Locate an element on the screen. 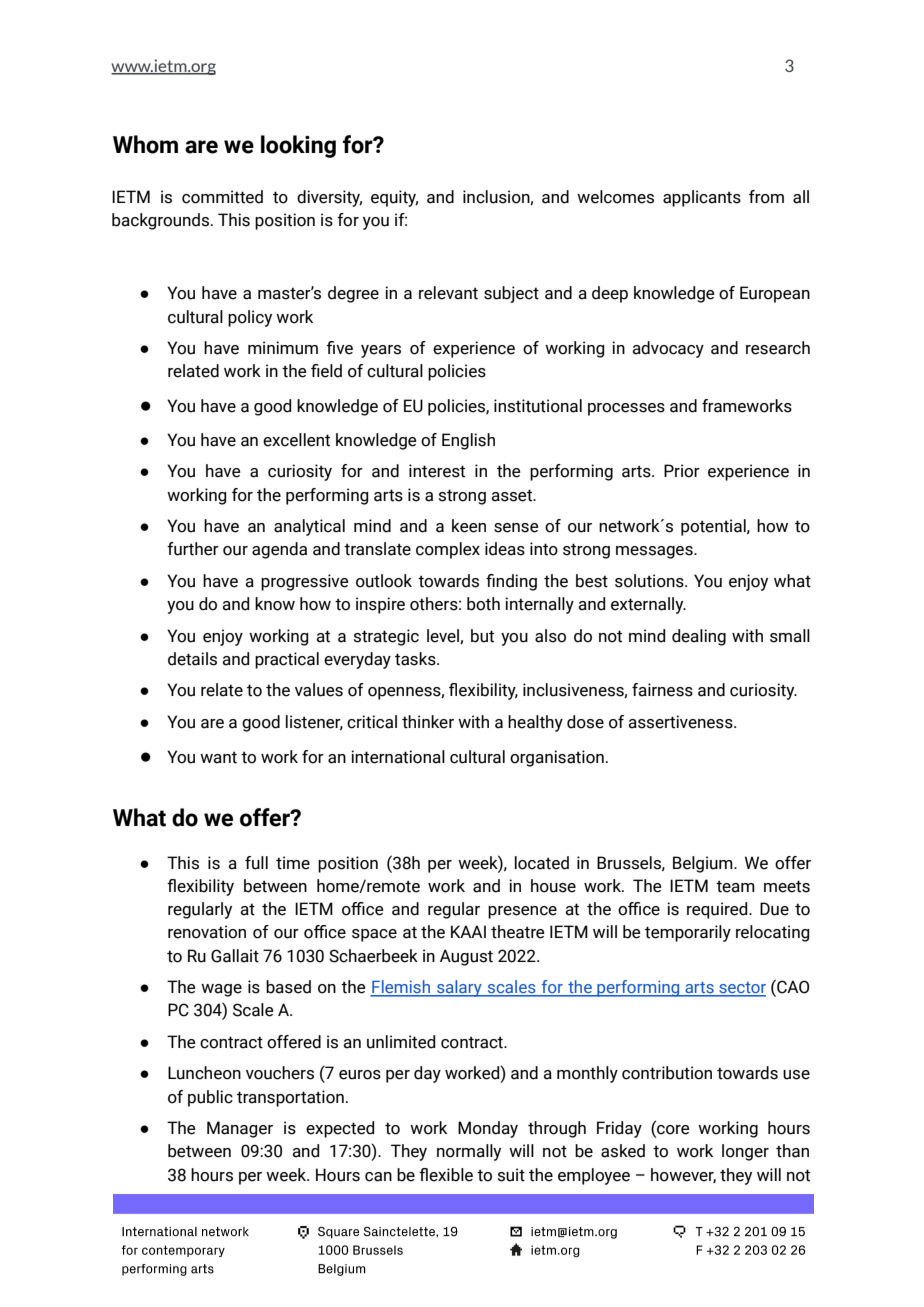  equity is located at coordinates (394, 198).
